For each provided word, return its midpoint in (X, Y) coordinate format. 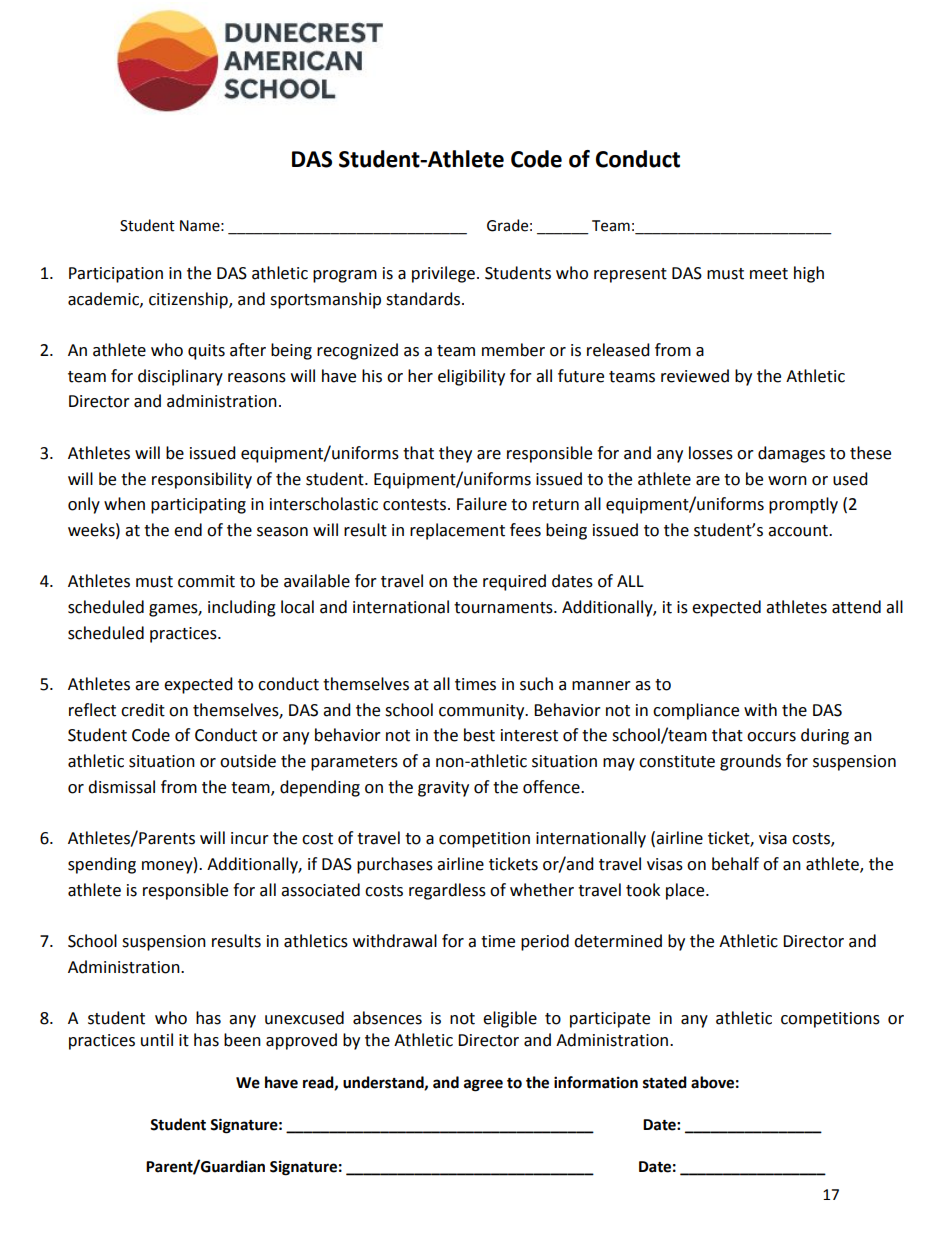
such (536, 684)
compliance (696, 711)
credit (143, 710)
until (157, 1040)
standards (424, 299)
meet (769, 274)
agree (483, 1085)
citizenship (189, 300)
